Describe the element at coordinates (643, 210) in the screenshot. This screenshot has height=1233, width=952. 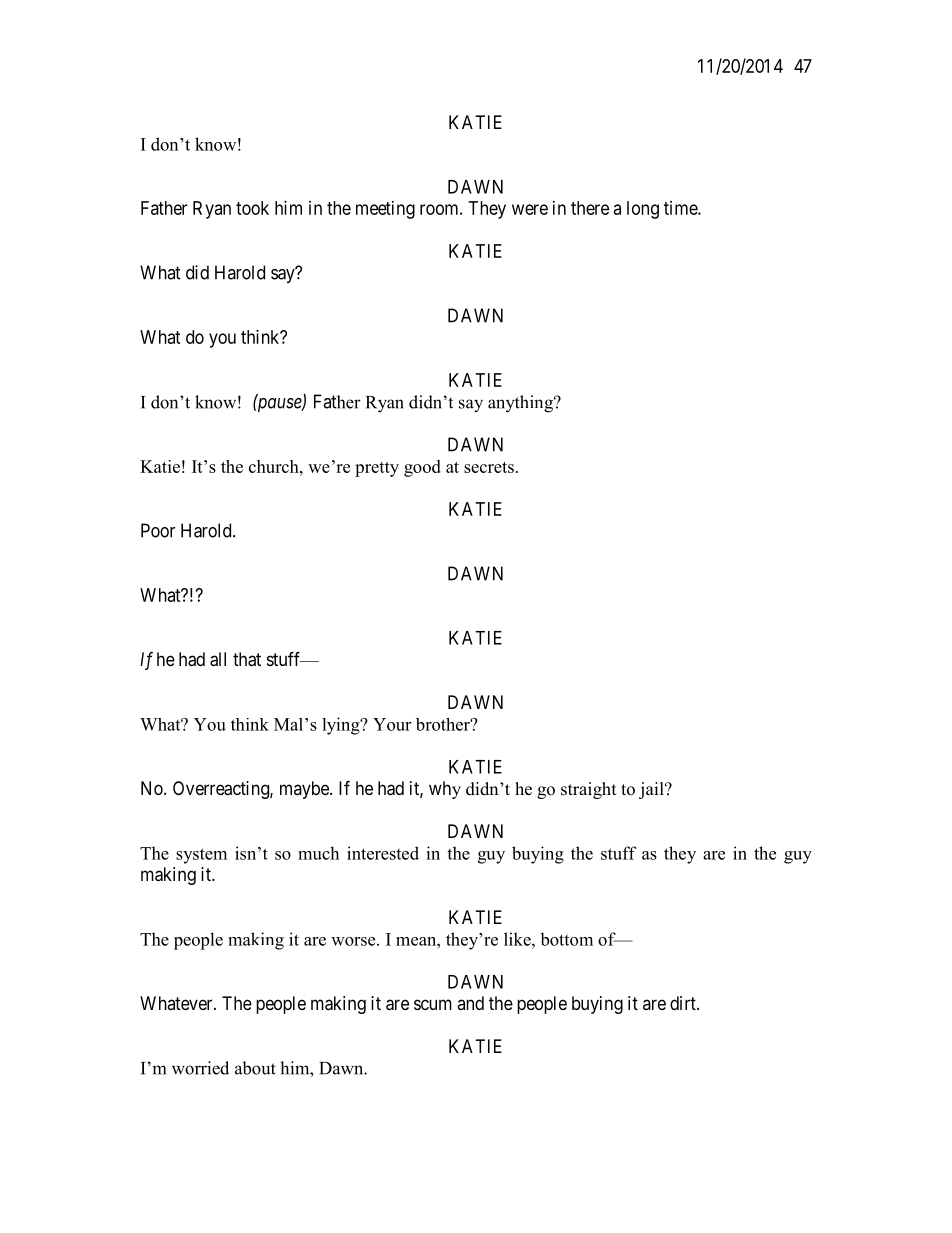
I see `long` at that location.
